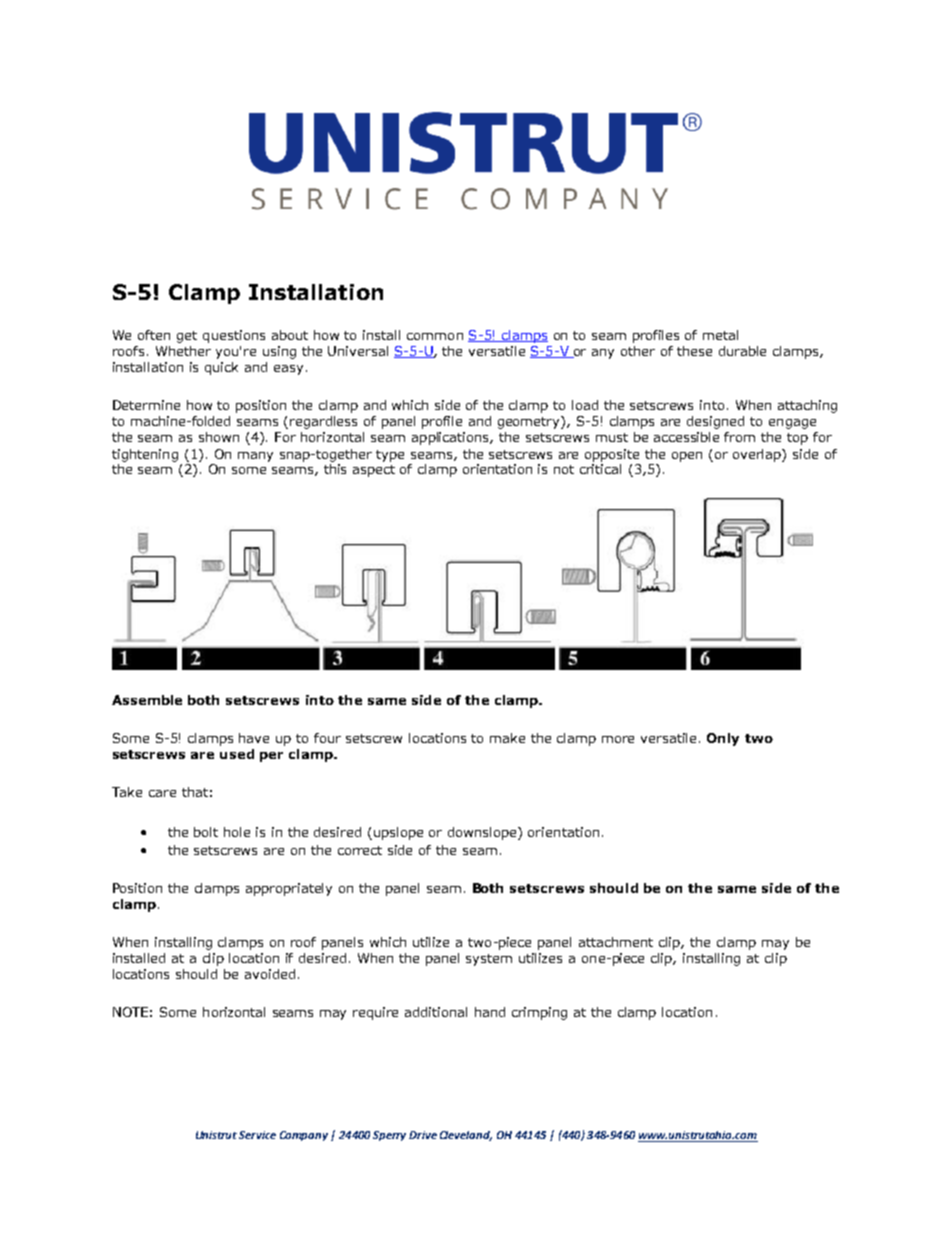 This screenshot has width=952, height=1233. Describe the element at coordinates (360, 850) in the screenshot. I see `correct` at that location.
